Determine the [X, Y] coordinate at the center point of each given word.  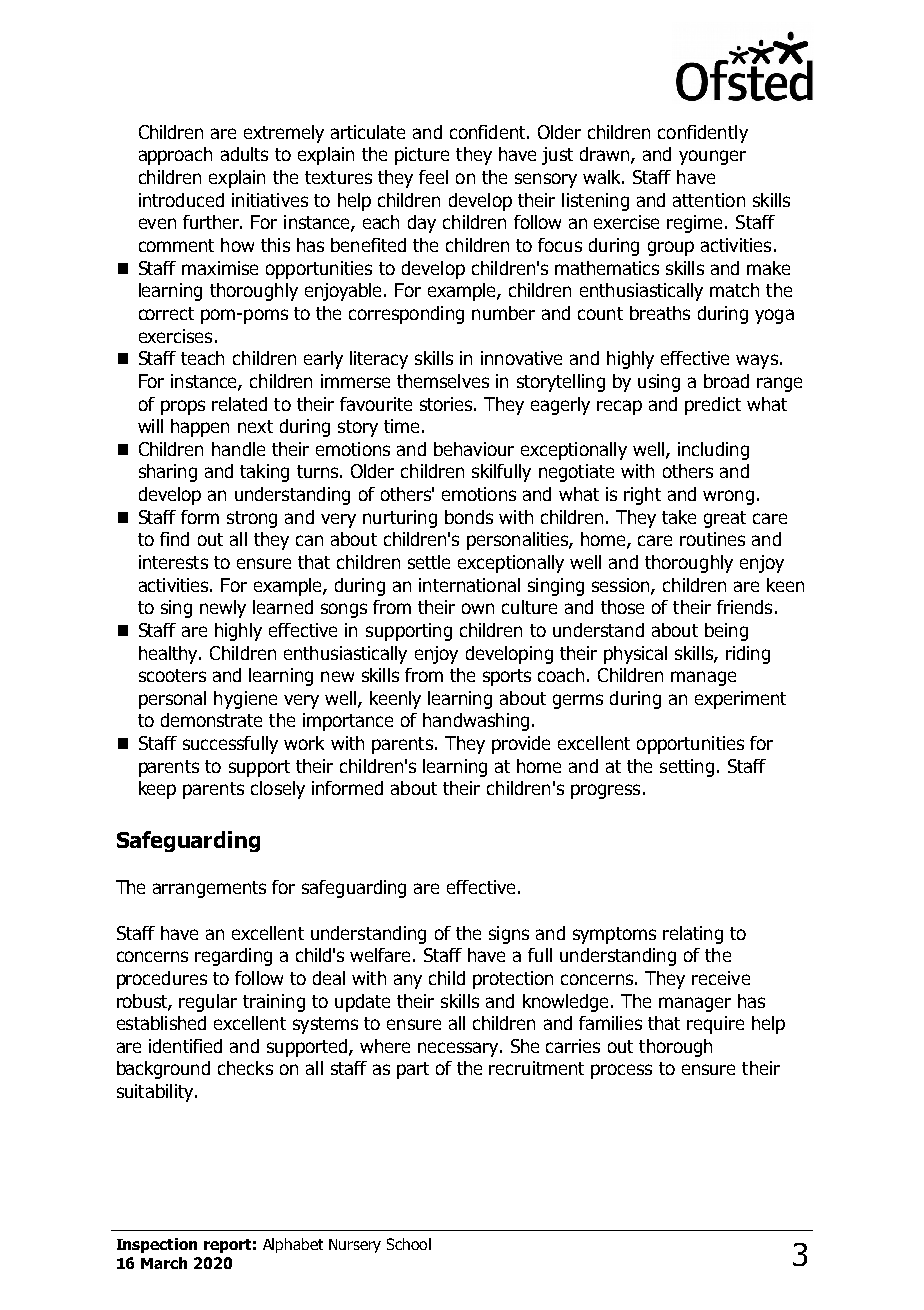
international [469, 585]
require [715, 1025]
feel [433, 177]
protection [513, 980]
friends [744, 607]
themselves [443, 381]
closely [278, 790]
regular [208, 1003]
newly [223, 609]
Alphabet [293, 1245]
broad [726, 381]
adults [244, 154]
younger [712, 157]
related [239, 404]
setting [687, 768]
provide [521, 745]
